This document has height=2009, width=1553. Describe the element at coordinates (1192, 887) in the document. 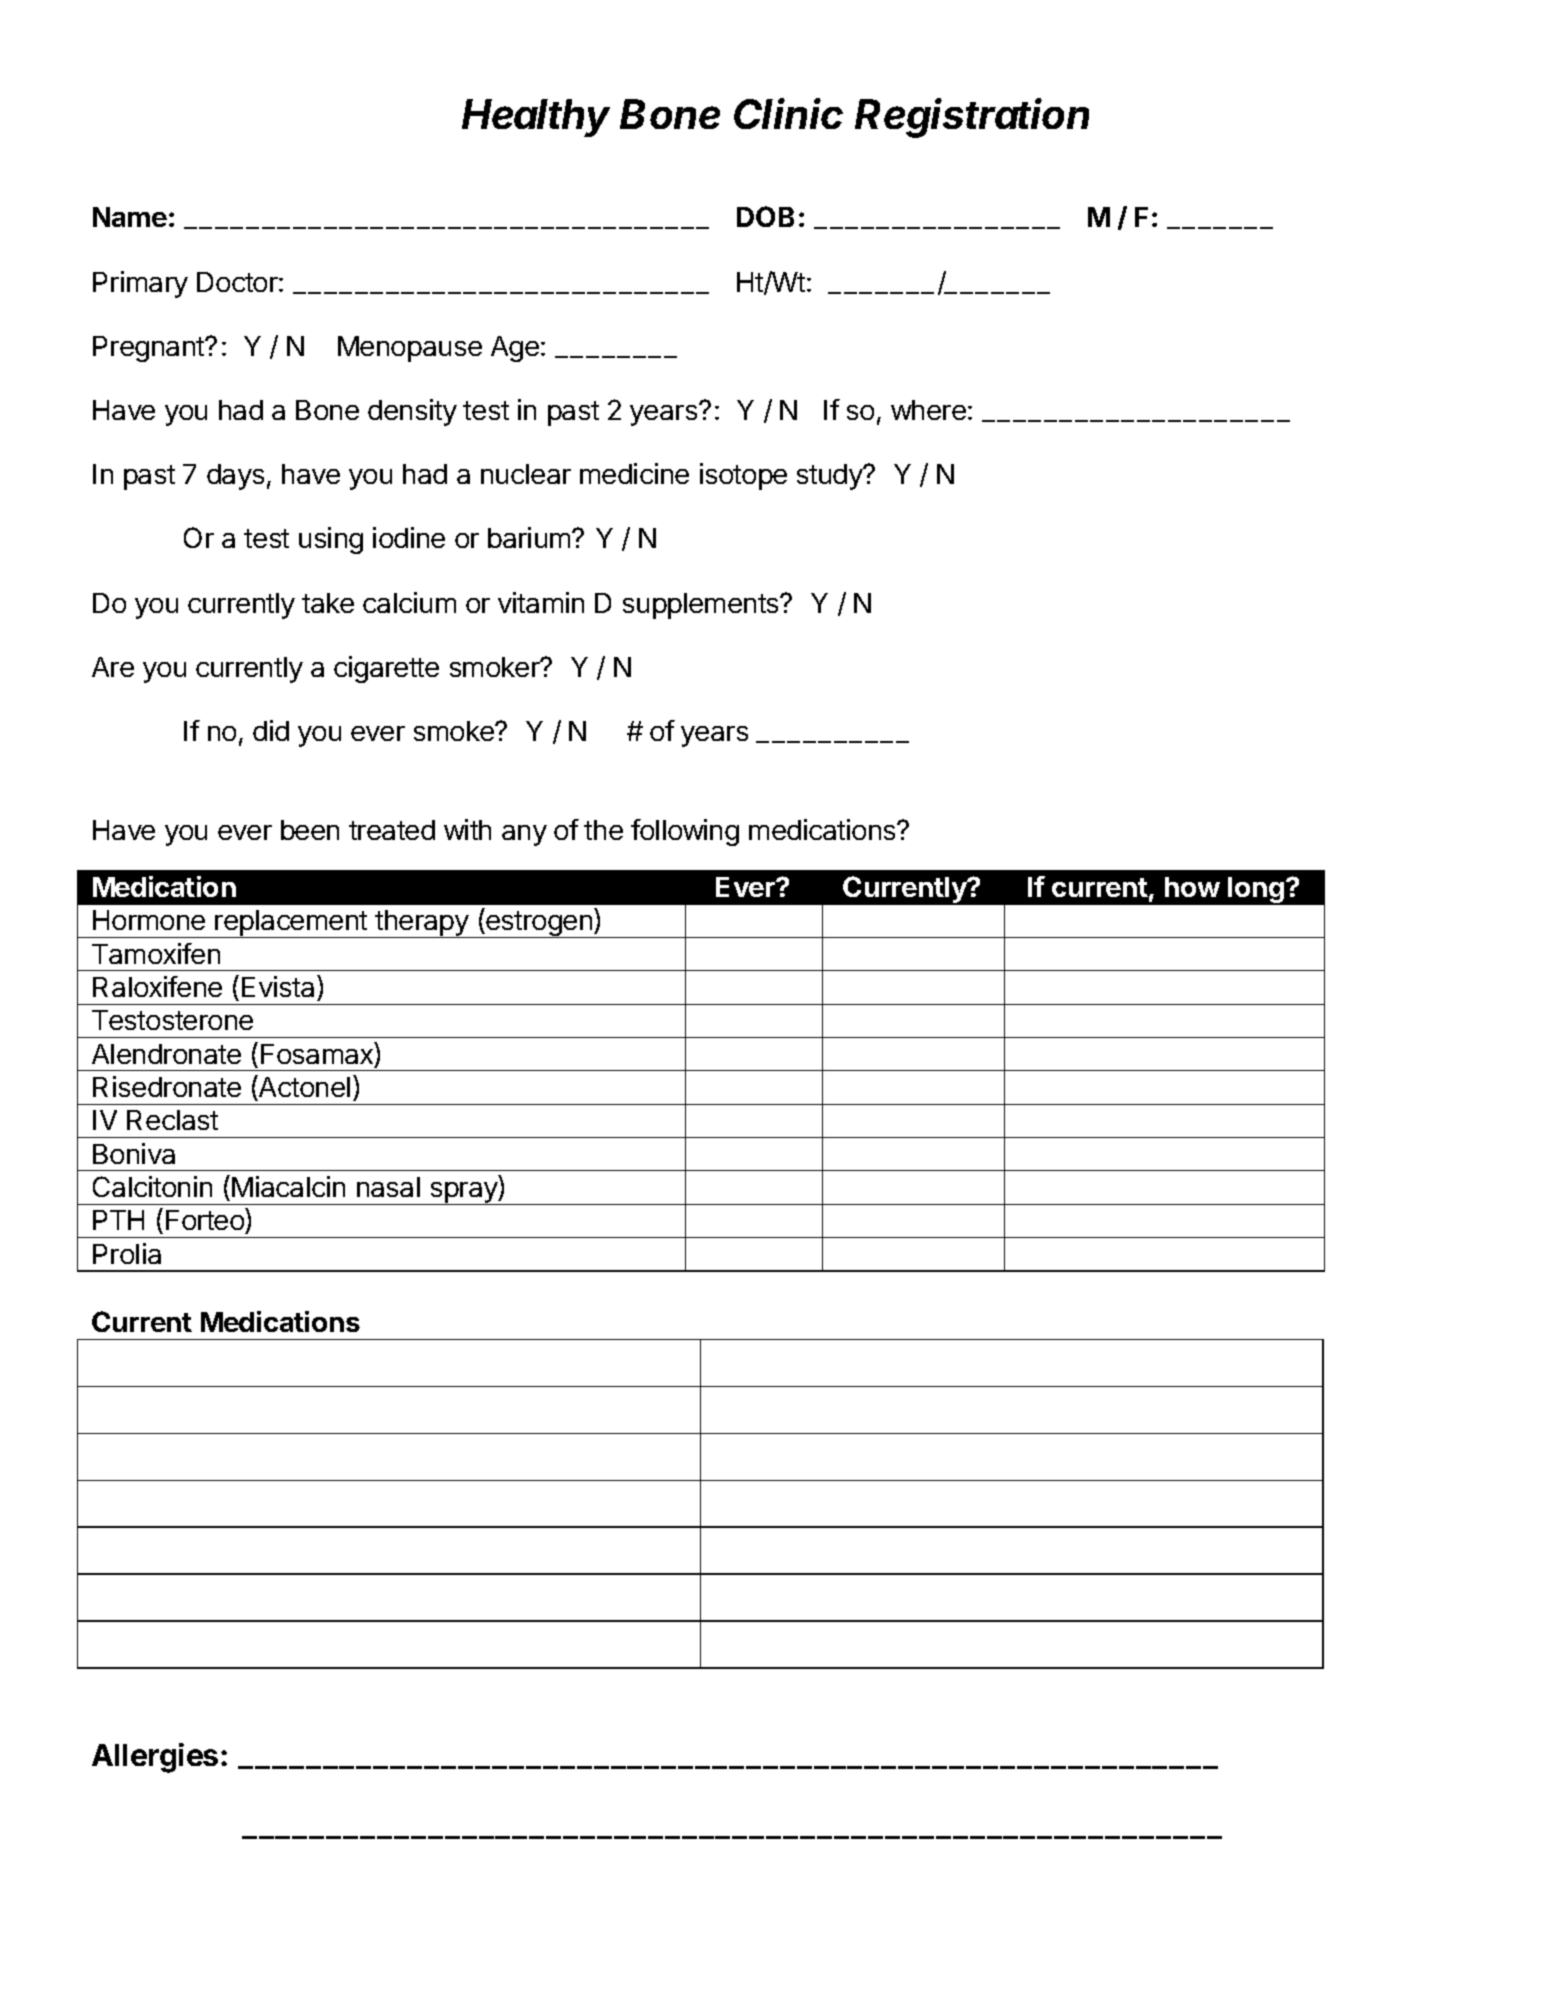

I see `how` at that location.
